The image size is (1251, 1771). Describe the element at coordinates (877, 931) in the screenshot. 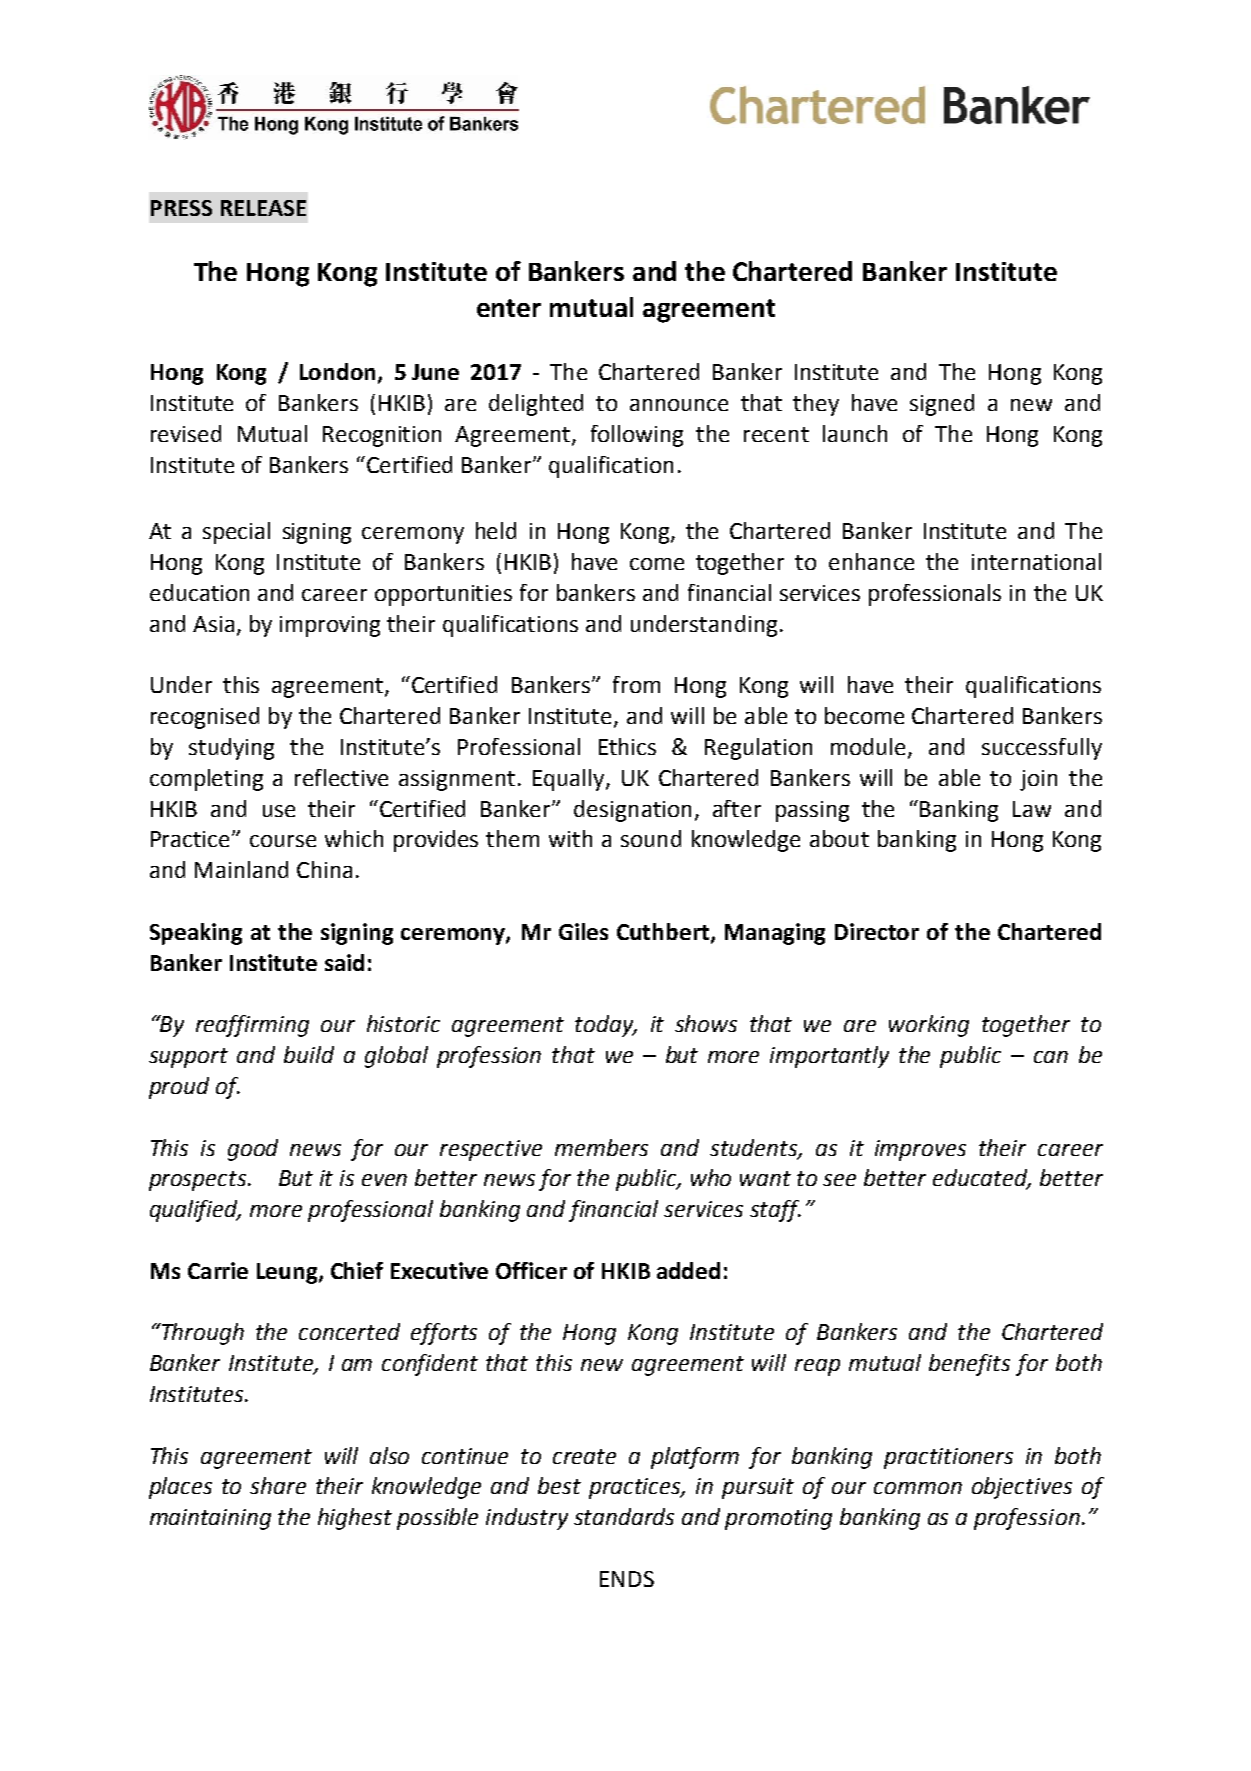

I see `Director` at that location.
